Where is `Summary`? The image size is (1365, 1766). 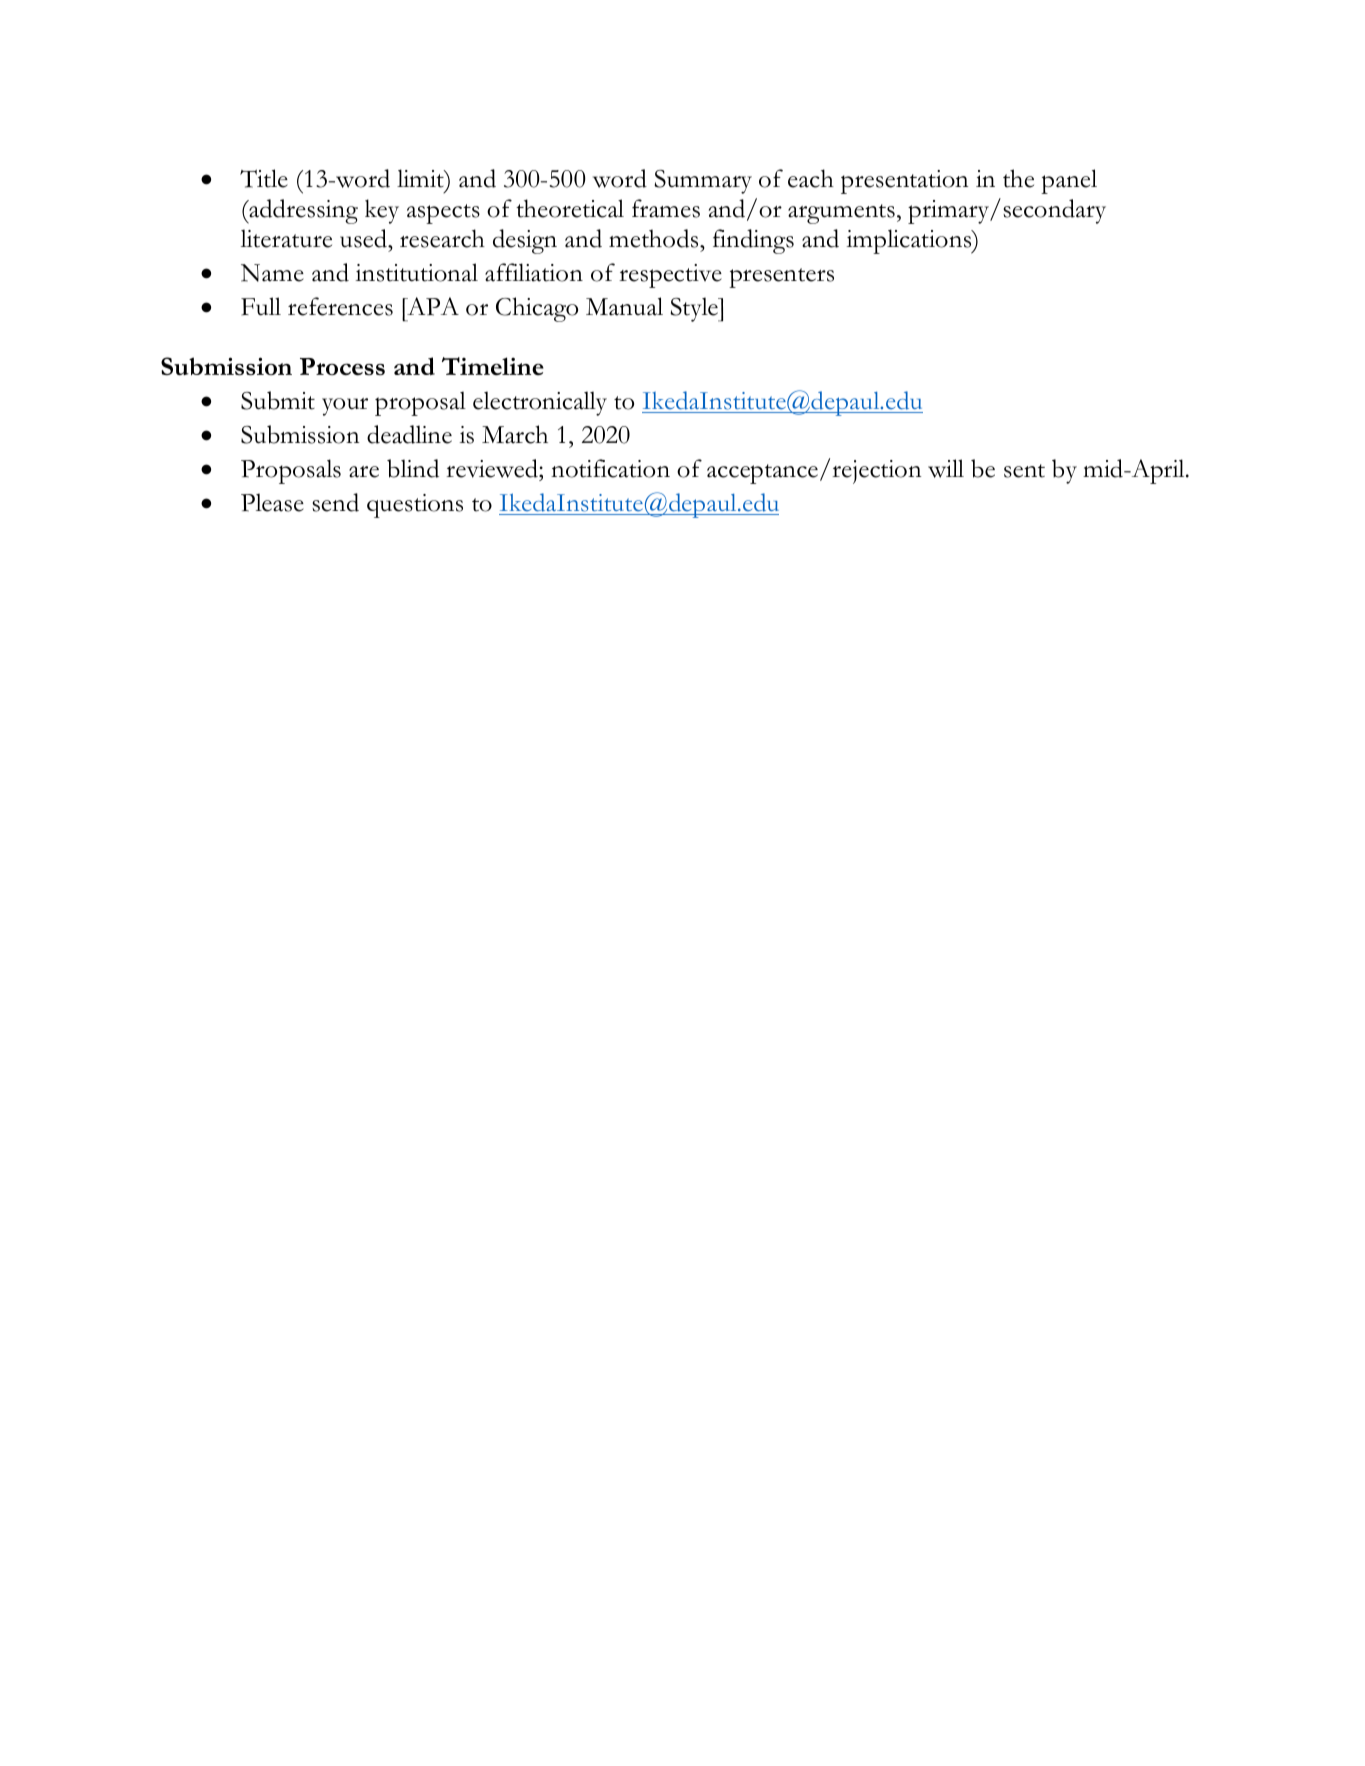 Summary is located at coordinates (703, 182).
